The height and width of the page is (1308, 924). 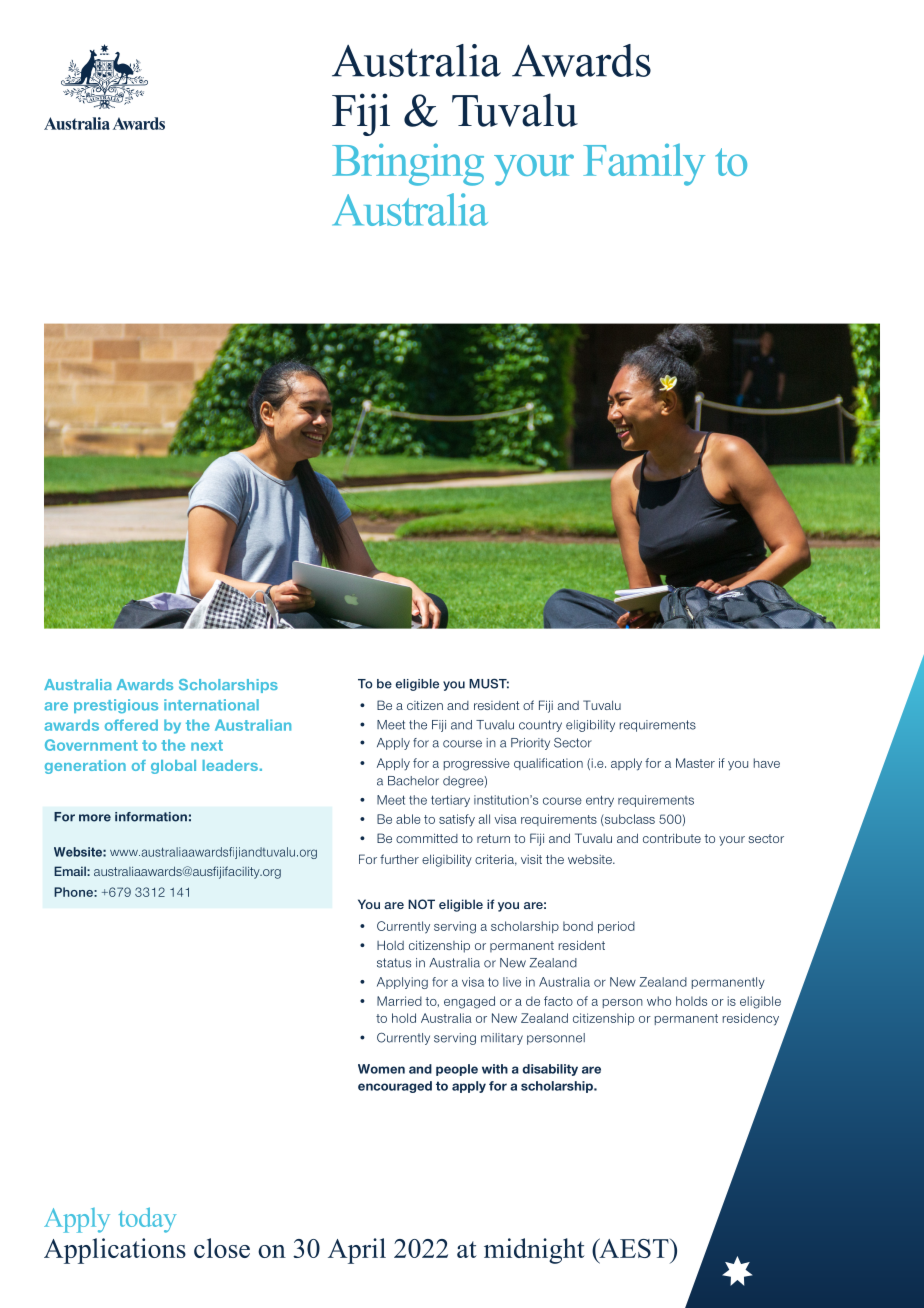 I want to click on Family, so click(x=644, y=164).
